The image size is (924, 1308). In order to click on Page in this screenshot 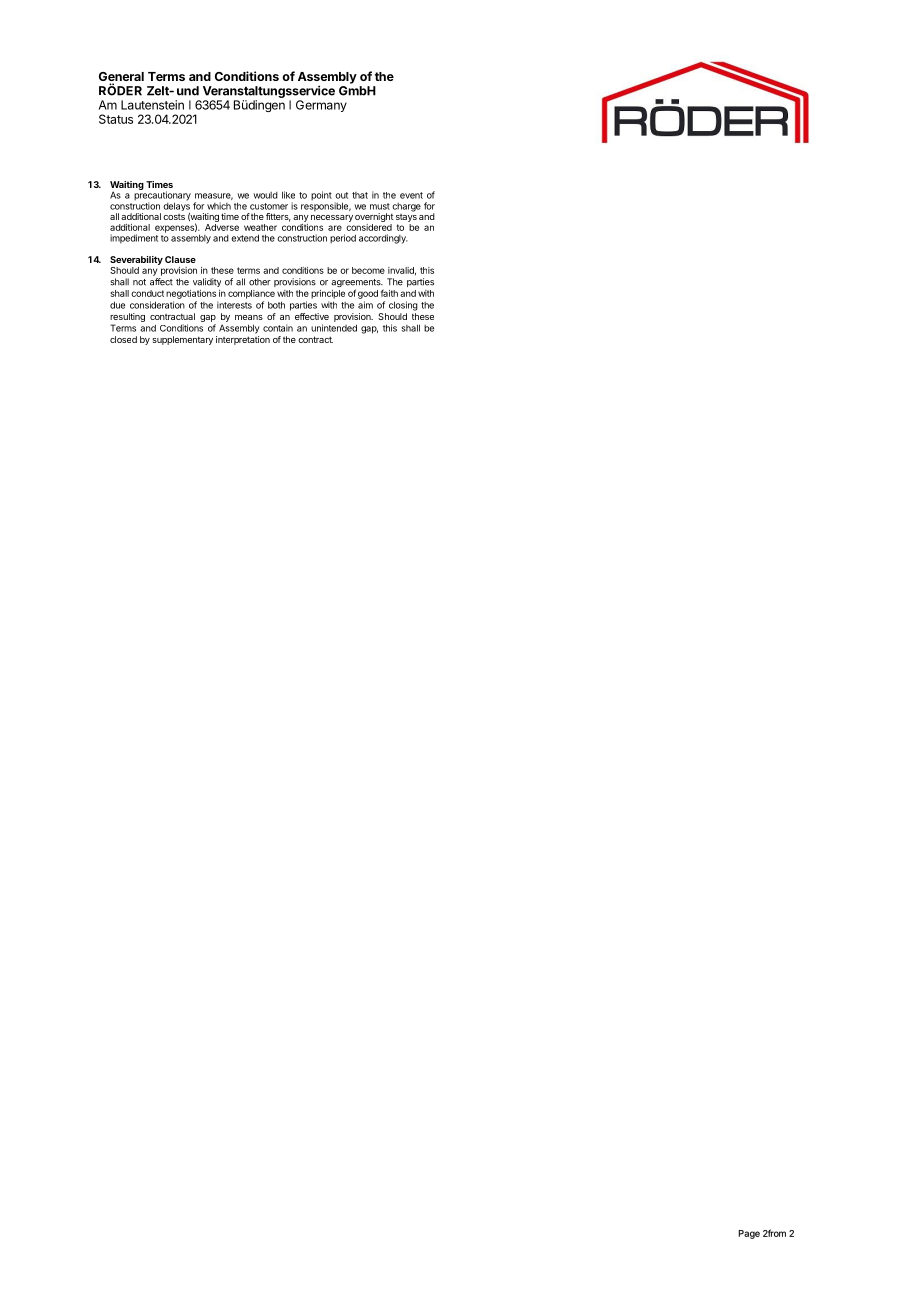, I will do `click(749, 1234)`.
